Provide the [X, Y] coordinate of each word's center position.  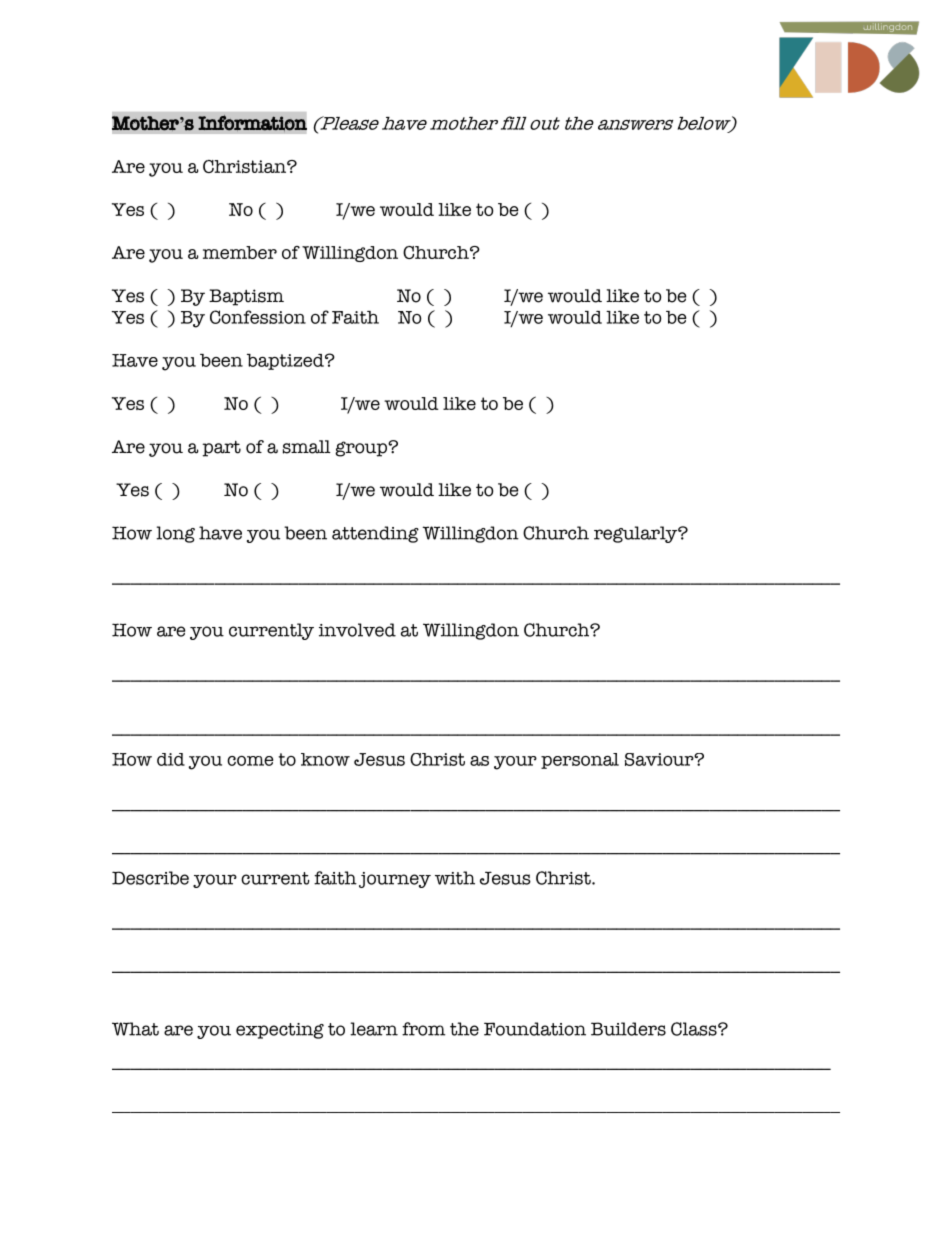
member [240, 252]
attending [375, 534]
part [221, 449]
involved [357, 630]
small [306, 447]
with [455, 878]
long [175, 534]
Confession [258, 317]
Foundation [535, 1029]
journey [395, 880]
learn [374, 1029]
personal [580, 761]
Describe [150, 878]
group [362, 449]
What [135, 1029]
